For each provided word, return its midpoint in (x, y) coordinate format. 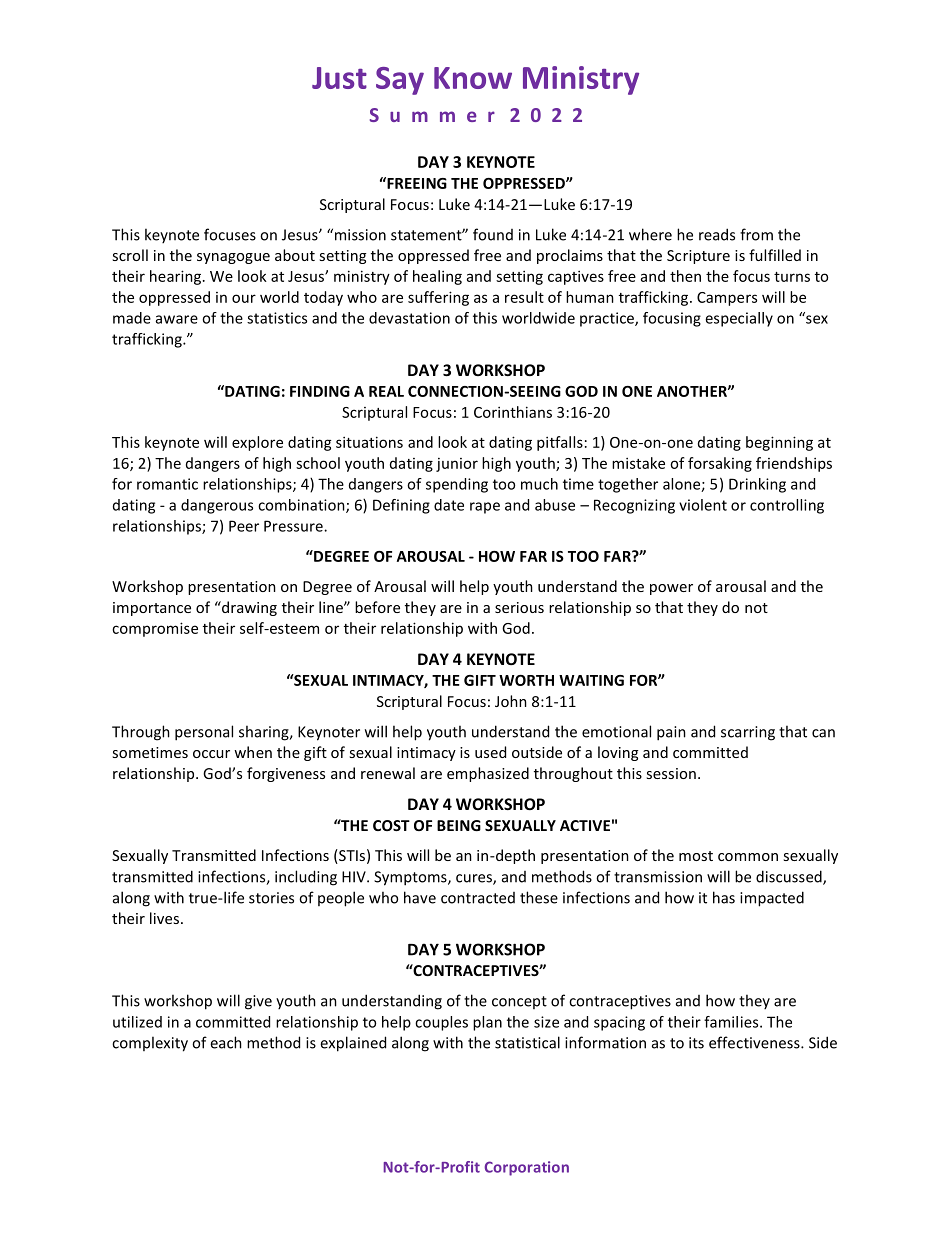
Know (473, 78)
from (756, 234)
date (449, 505)
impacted (772, 899)
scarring (748, 733)
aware (177, 319)
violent (703, 505)
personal (204, 733)
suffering (438, 298)
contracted (478, 898)
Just (339, 78)
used (490, 752)
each (226, 1042)
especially (739, 319)
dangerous (217, 506)
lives (164, 918)
